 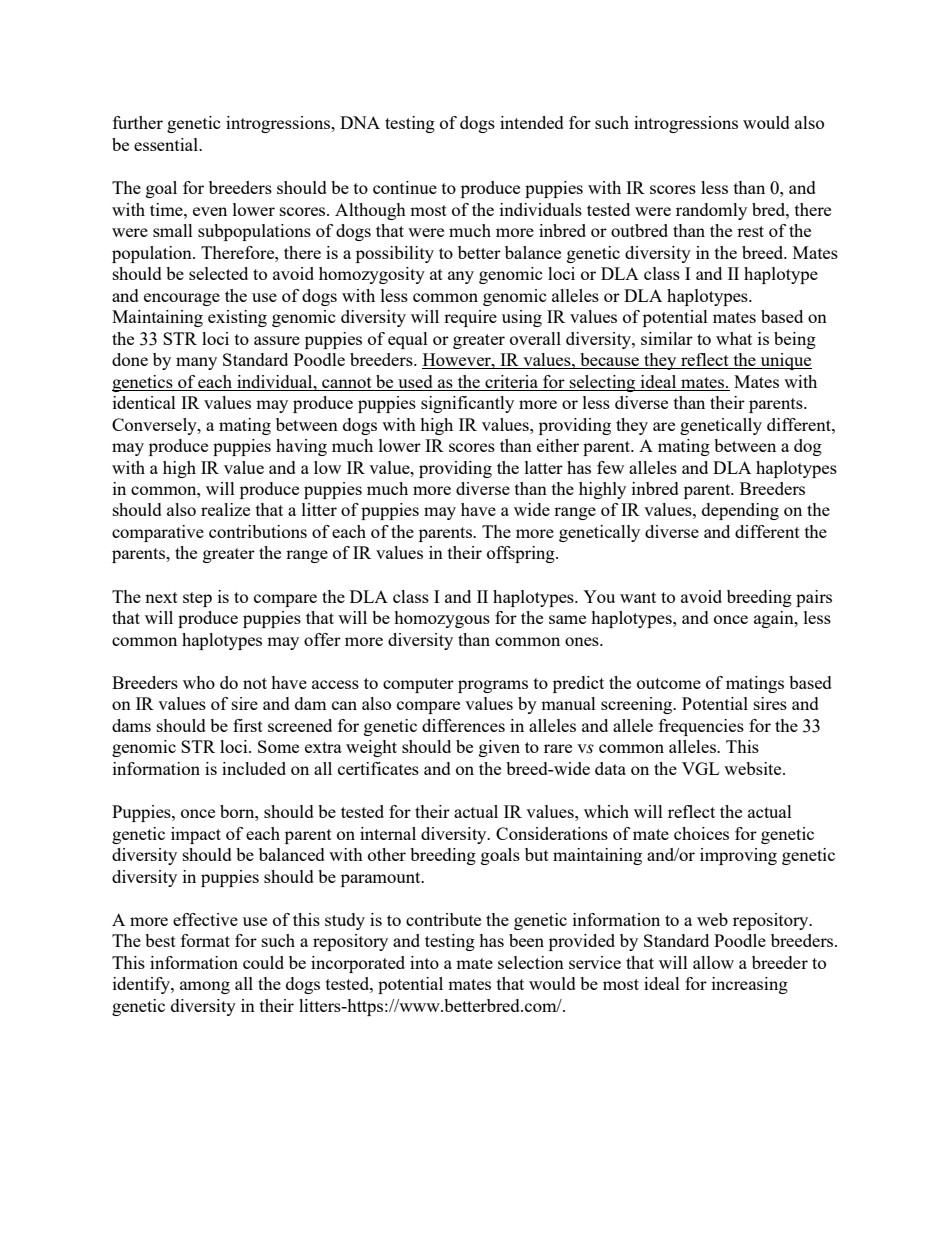 I want to click on among, so click(x=205, y=987).
